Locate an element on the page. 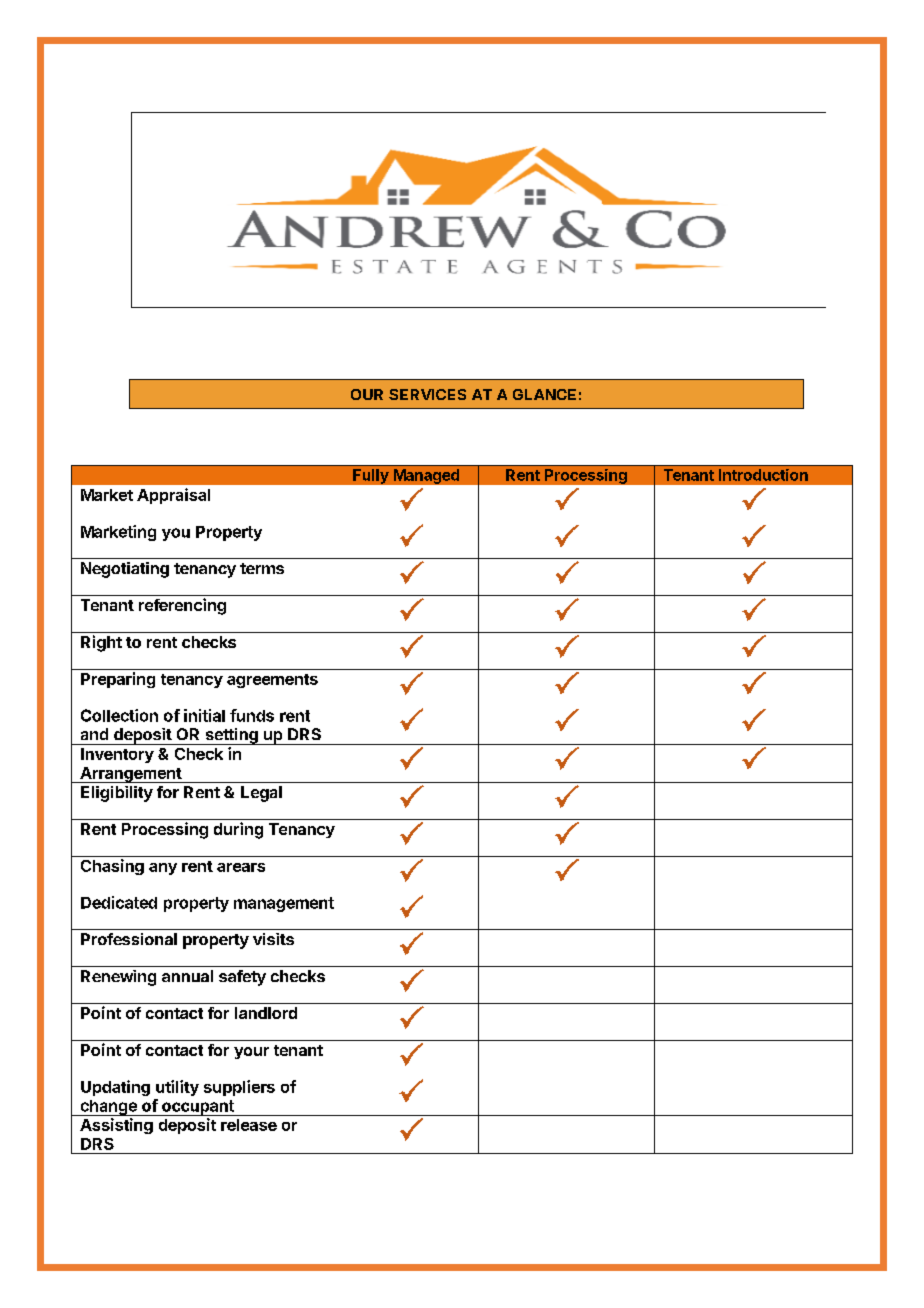  SERVICES is located at coordinates (427, 394).
